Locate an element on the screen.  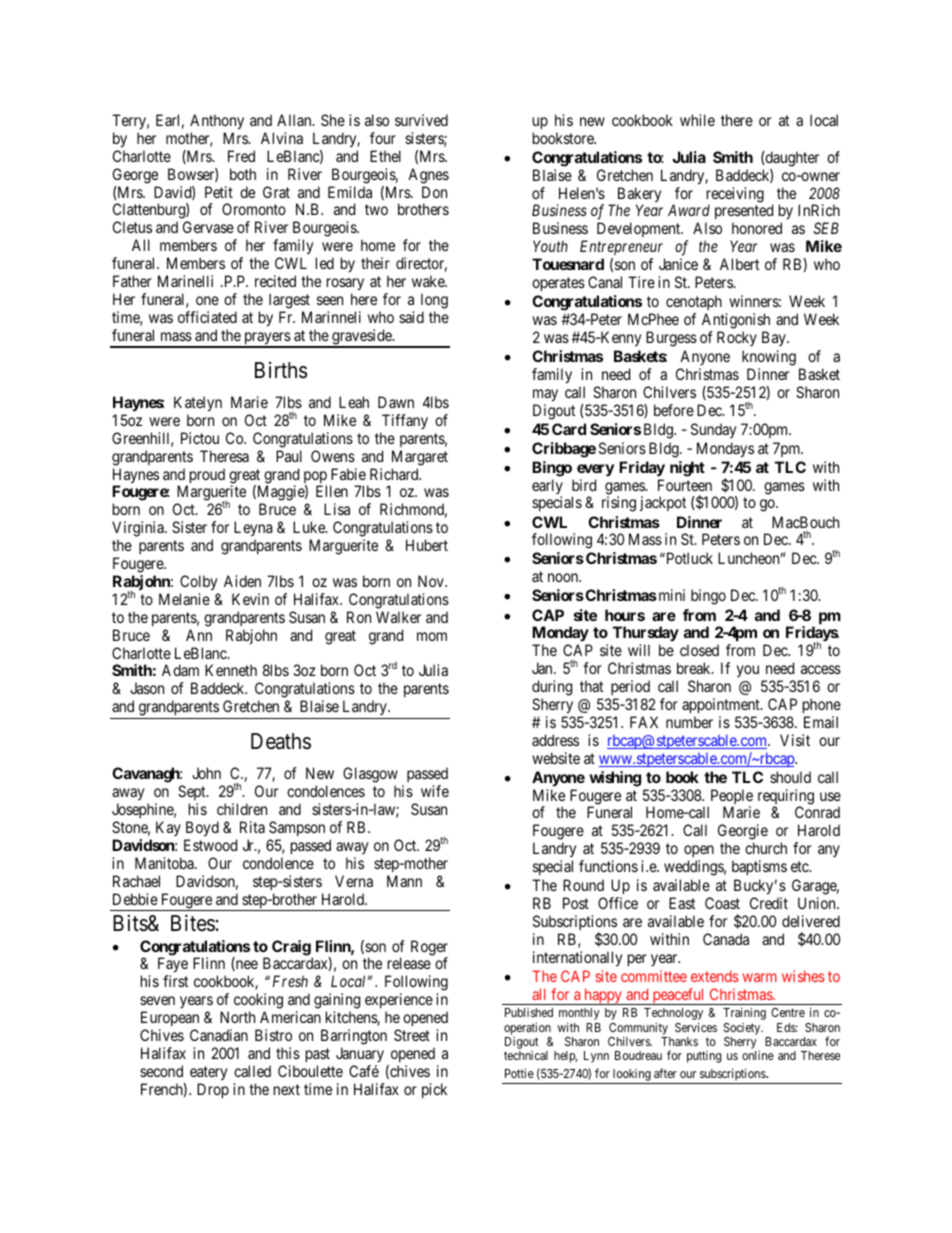
Sunday is located at coordinates (713, 431).
